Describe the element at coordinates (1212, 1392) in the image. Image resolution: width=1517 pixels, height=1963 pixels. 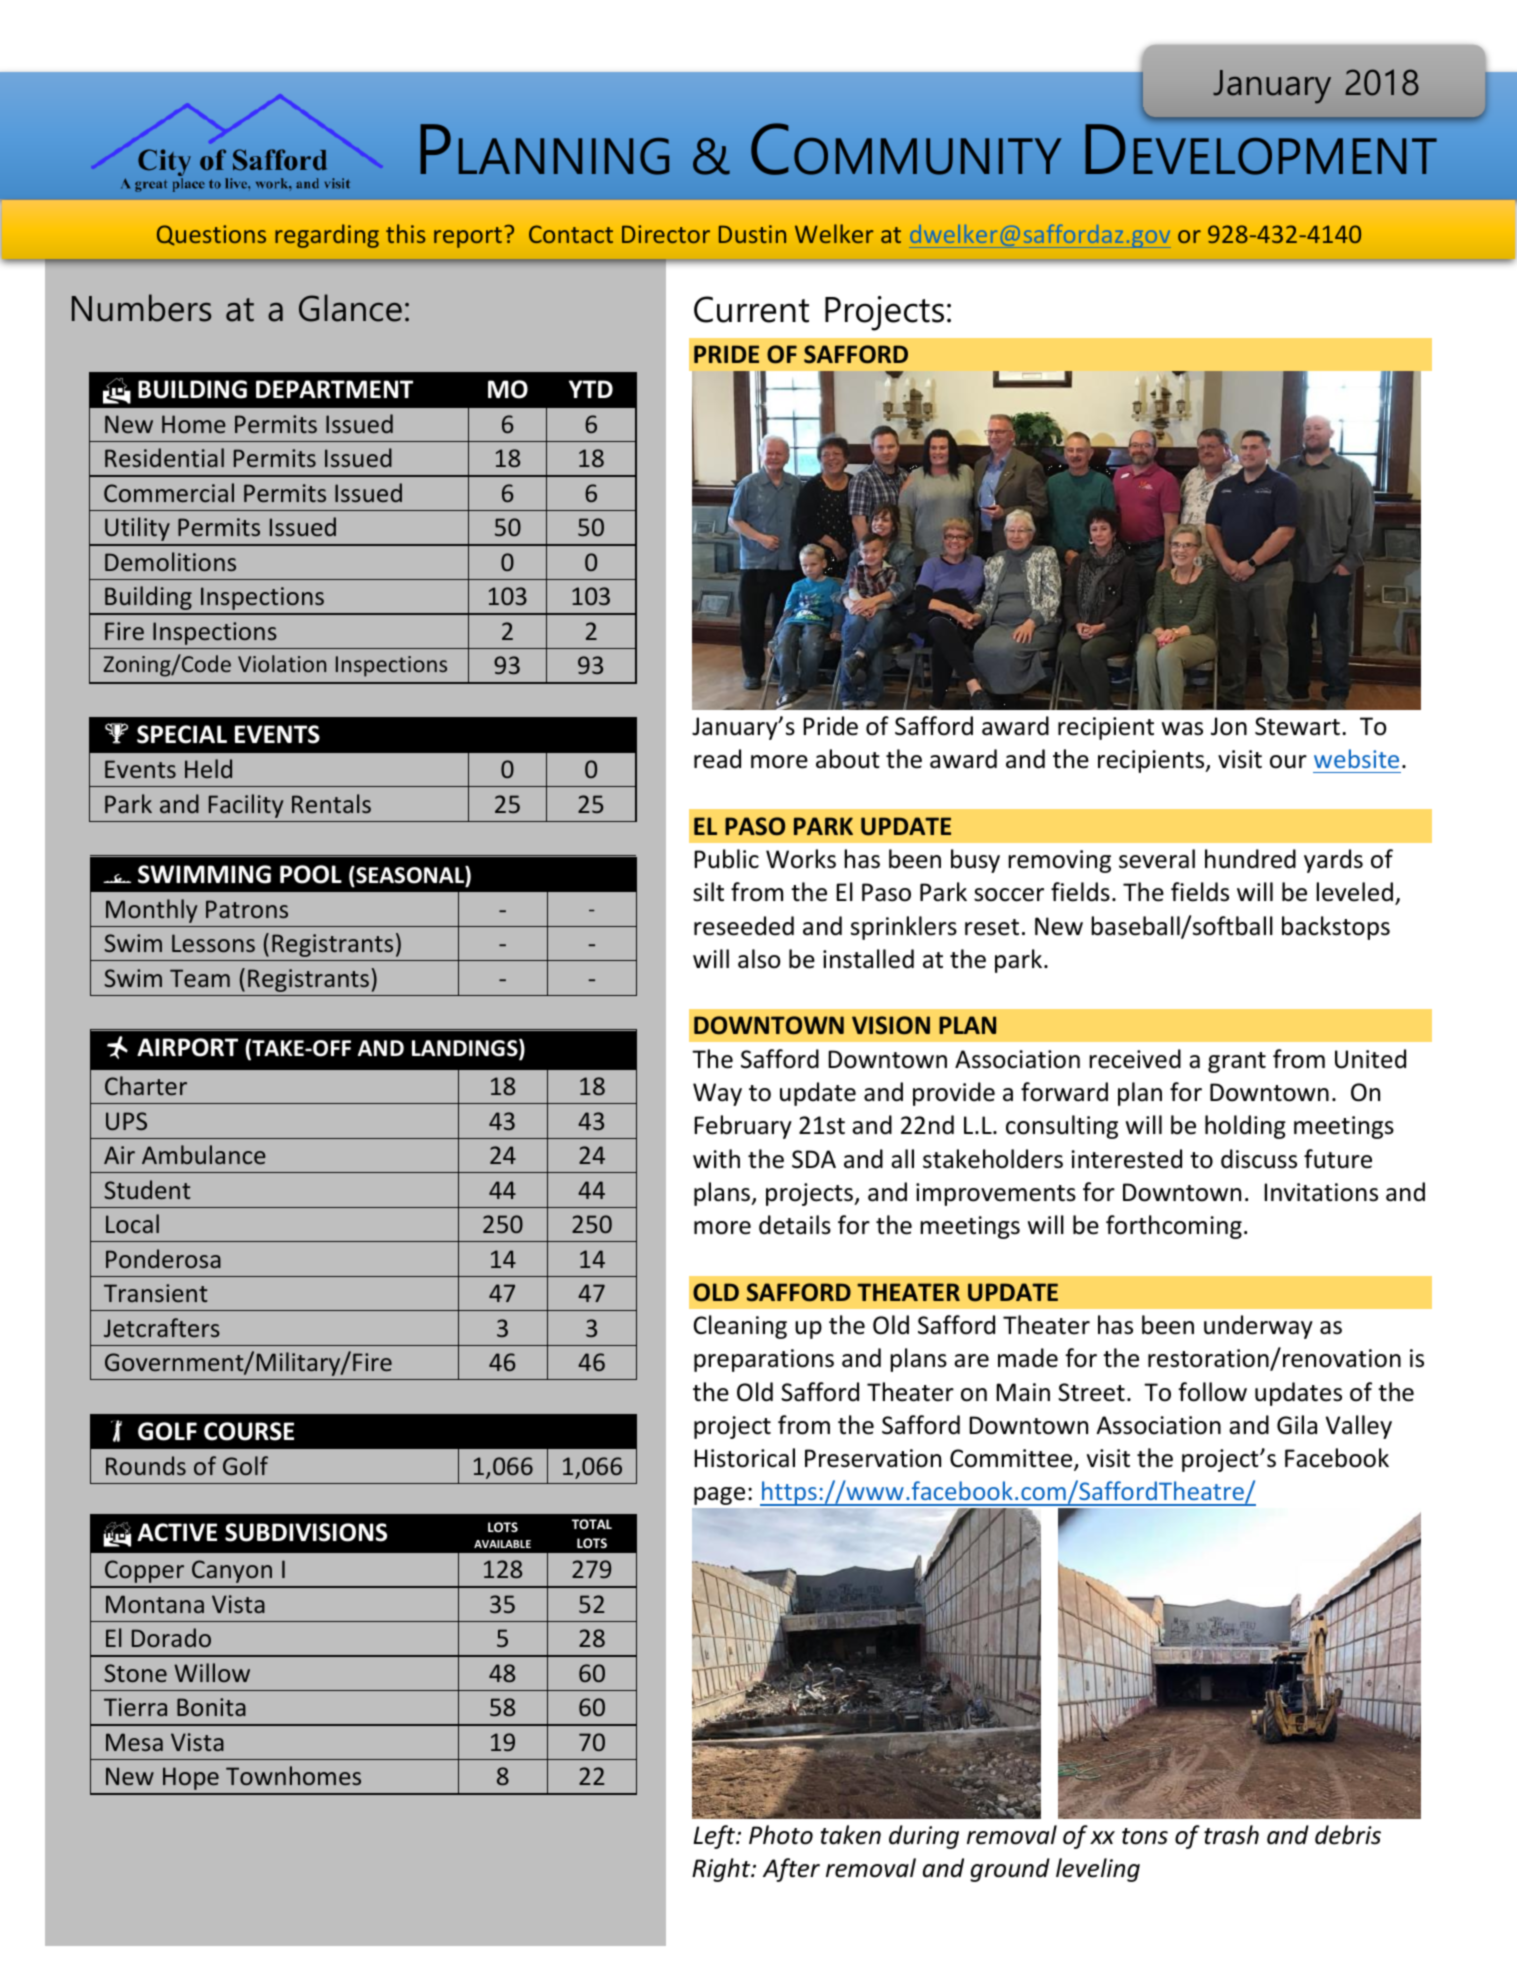
I see `follow` at that location.
